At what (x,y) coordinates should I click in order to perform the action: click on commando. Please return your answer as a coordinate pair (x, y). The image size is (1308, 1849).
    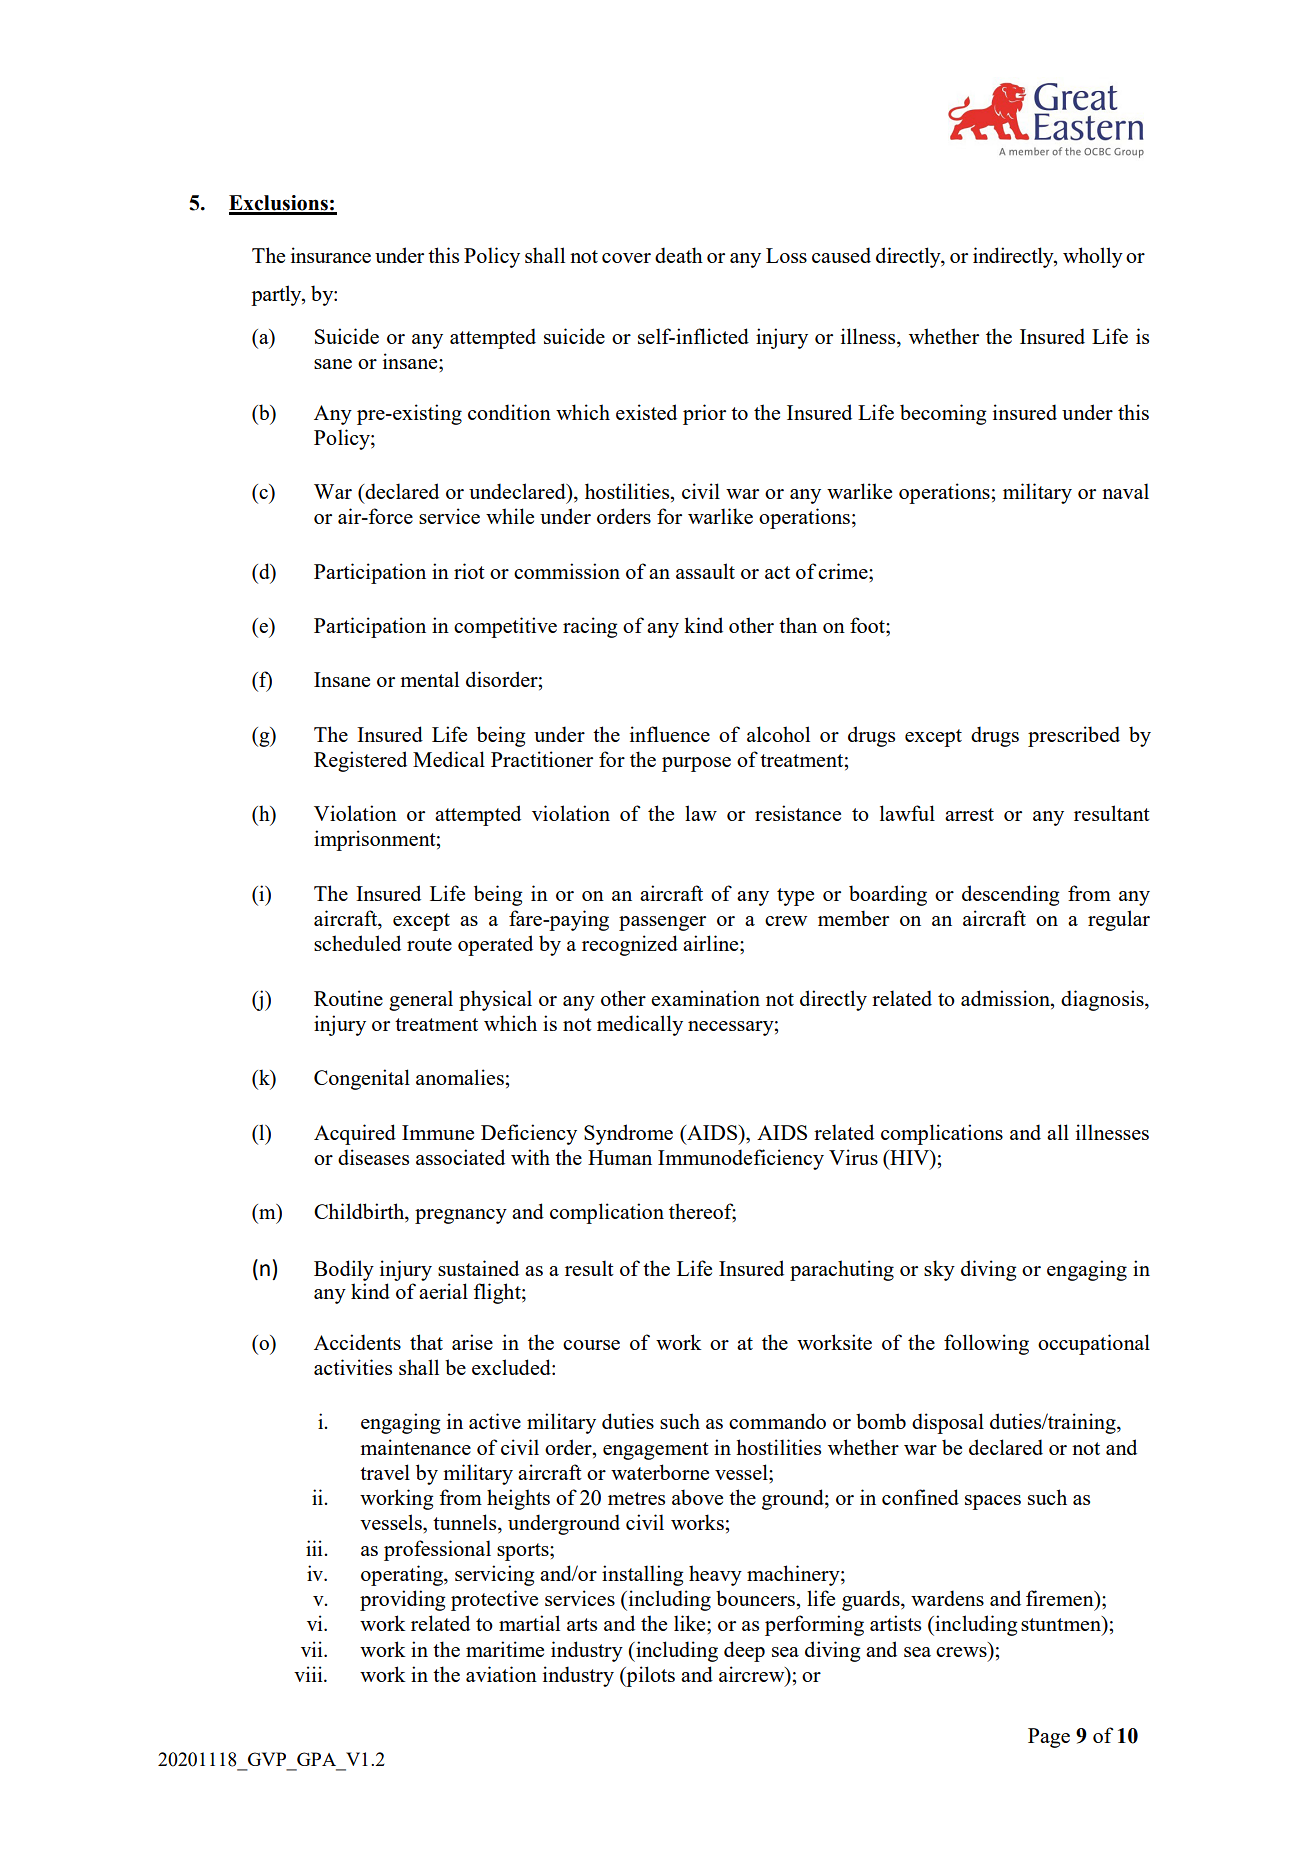
    Looking at the image, I should click on (777, 1421).
